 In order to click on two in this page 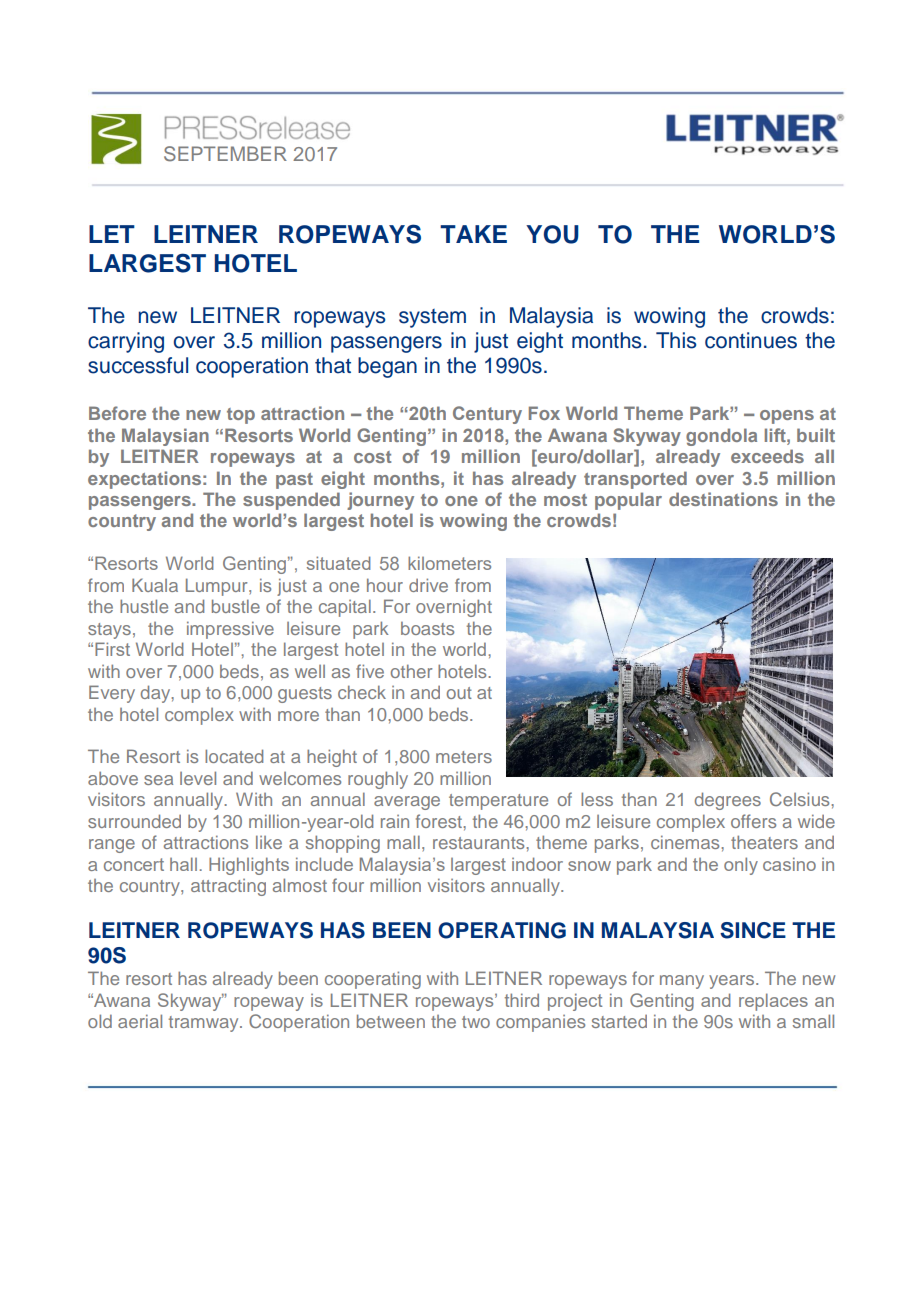, I will do `click(476, 1022)`.
